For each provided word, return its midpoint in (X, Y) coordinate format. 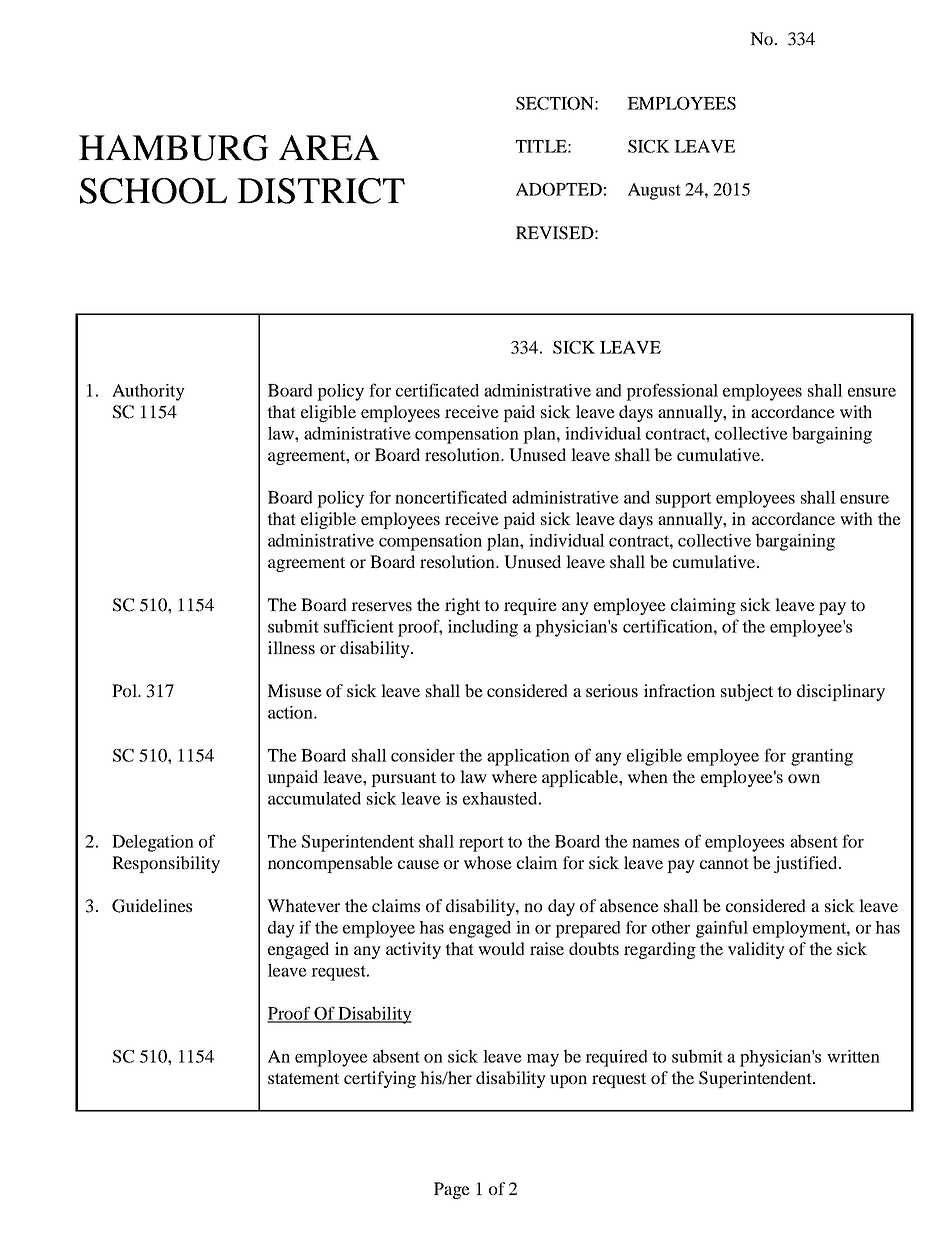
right (462, 606)
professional (672, 392)
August (654, 191)
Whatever (303, 905)
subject (747, 692)
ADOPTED (559, 189)
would (501, 948)
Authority (148, 392)
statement (303, 1078)
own (804, 778)
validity (756, 950)
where (514, 776)
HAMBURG (174, 148)
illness (291, 647)
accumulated (314, 798)
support (683, 500)
